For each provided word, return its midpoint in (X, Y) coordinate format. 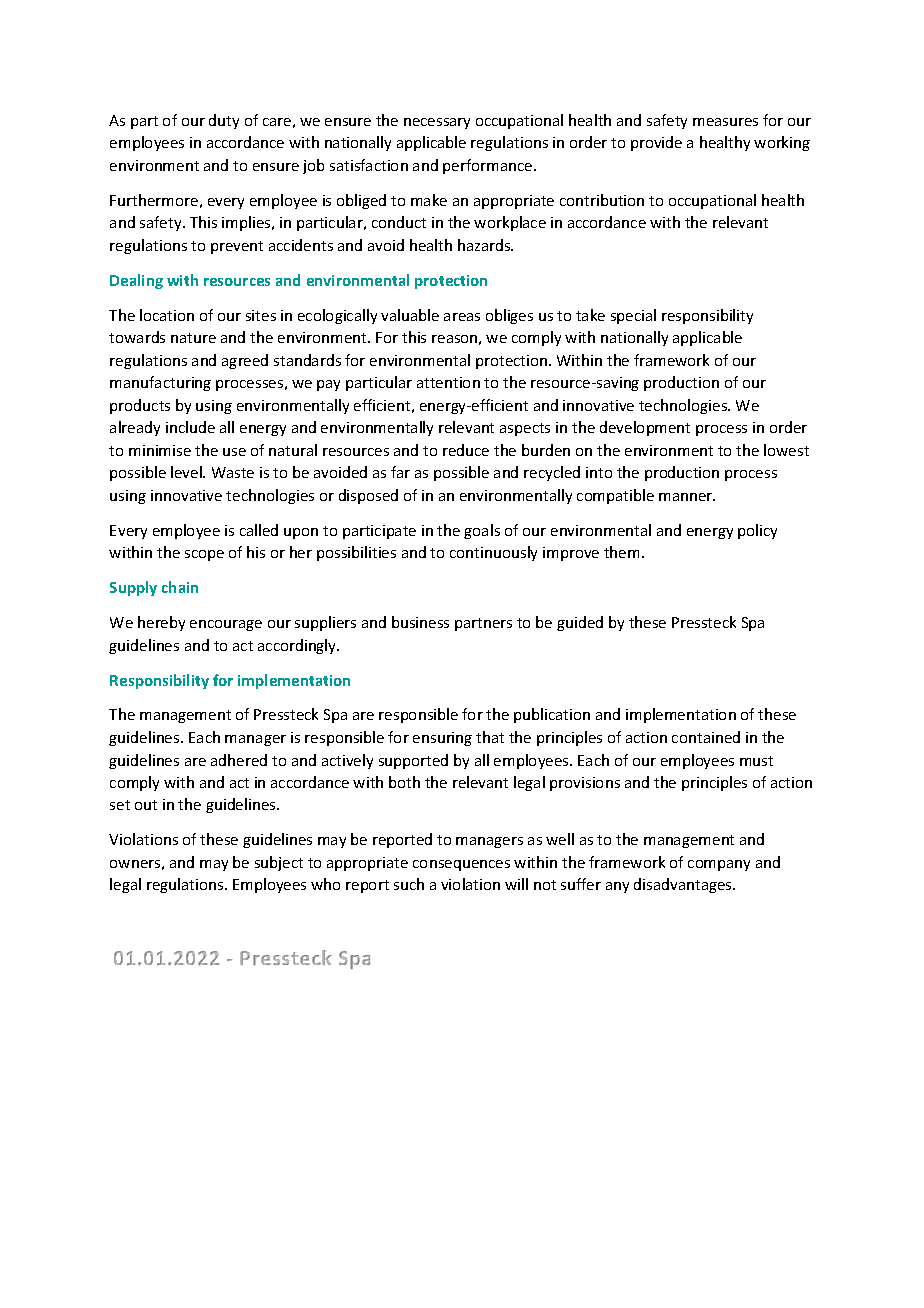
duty (224, 121)
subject (279, 863)
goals (482, 531)
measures (725, 122)
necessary (437, 123)
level (187, 472)
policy (757, 531)
